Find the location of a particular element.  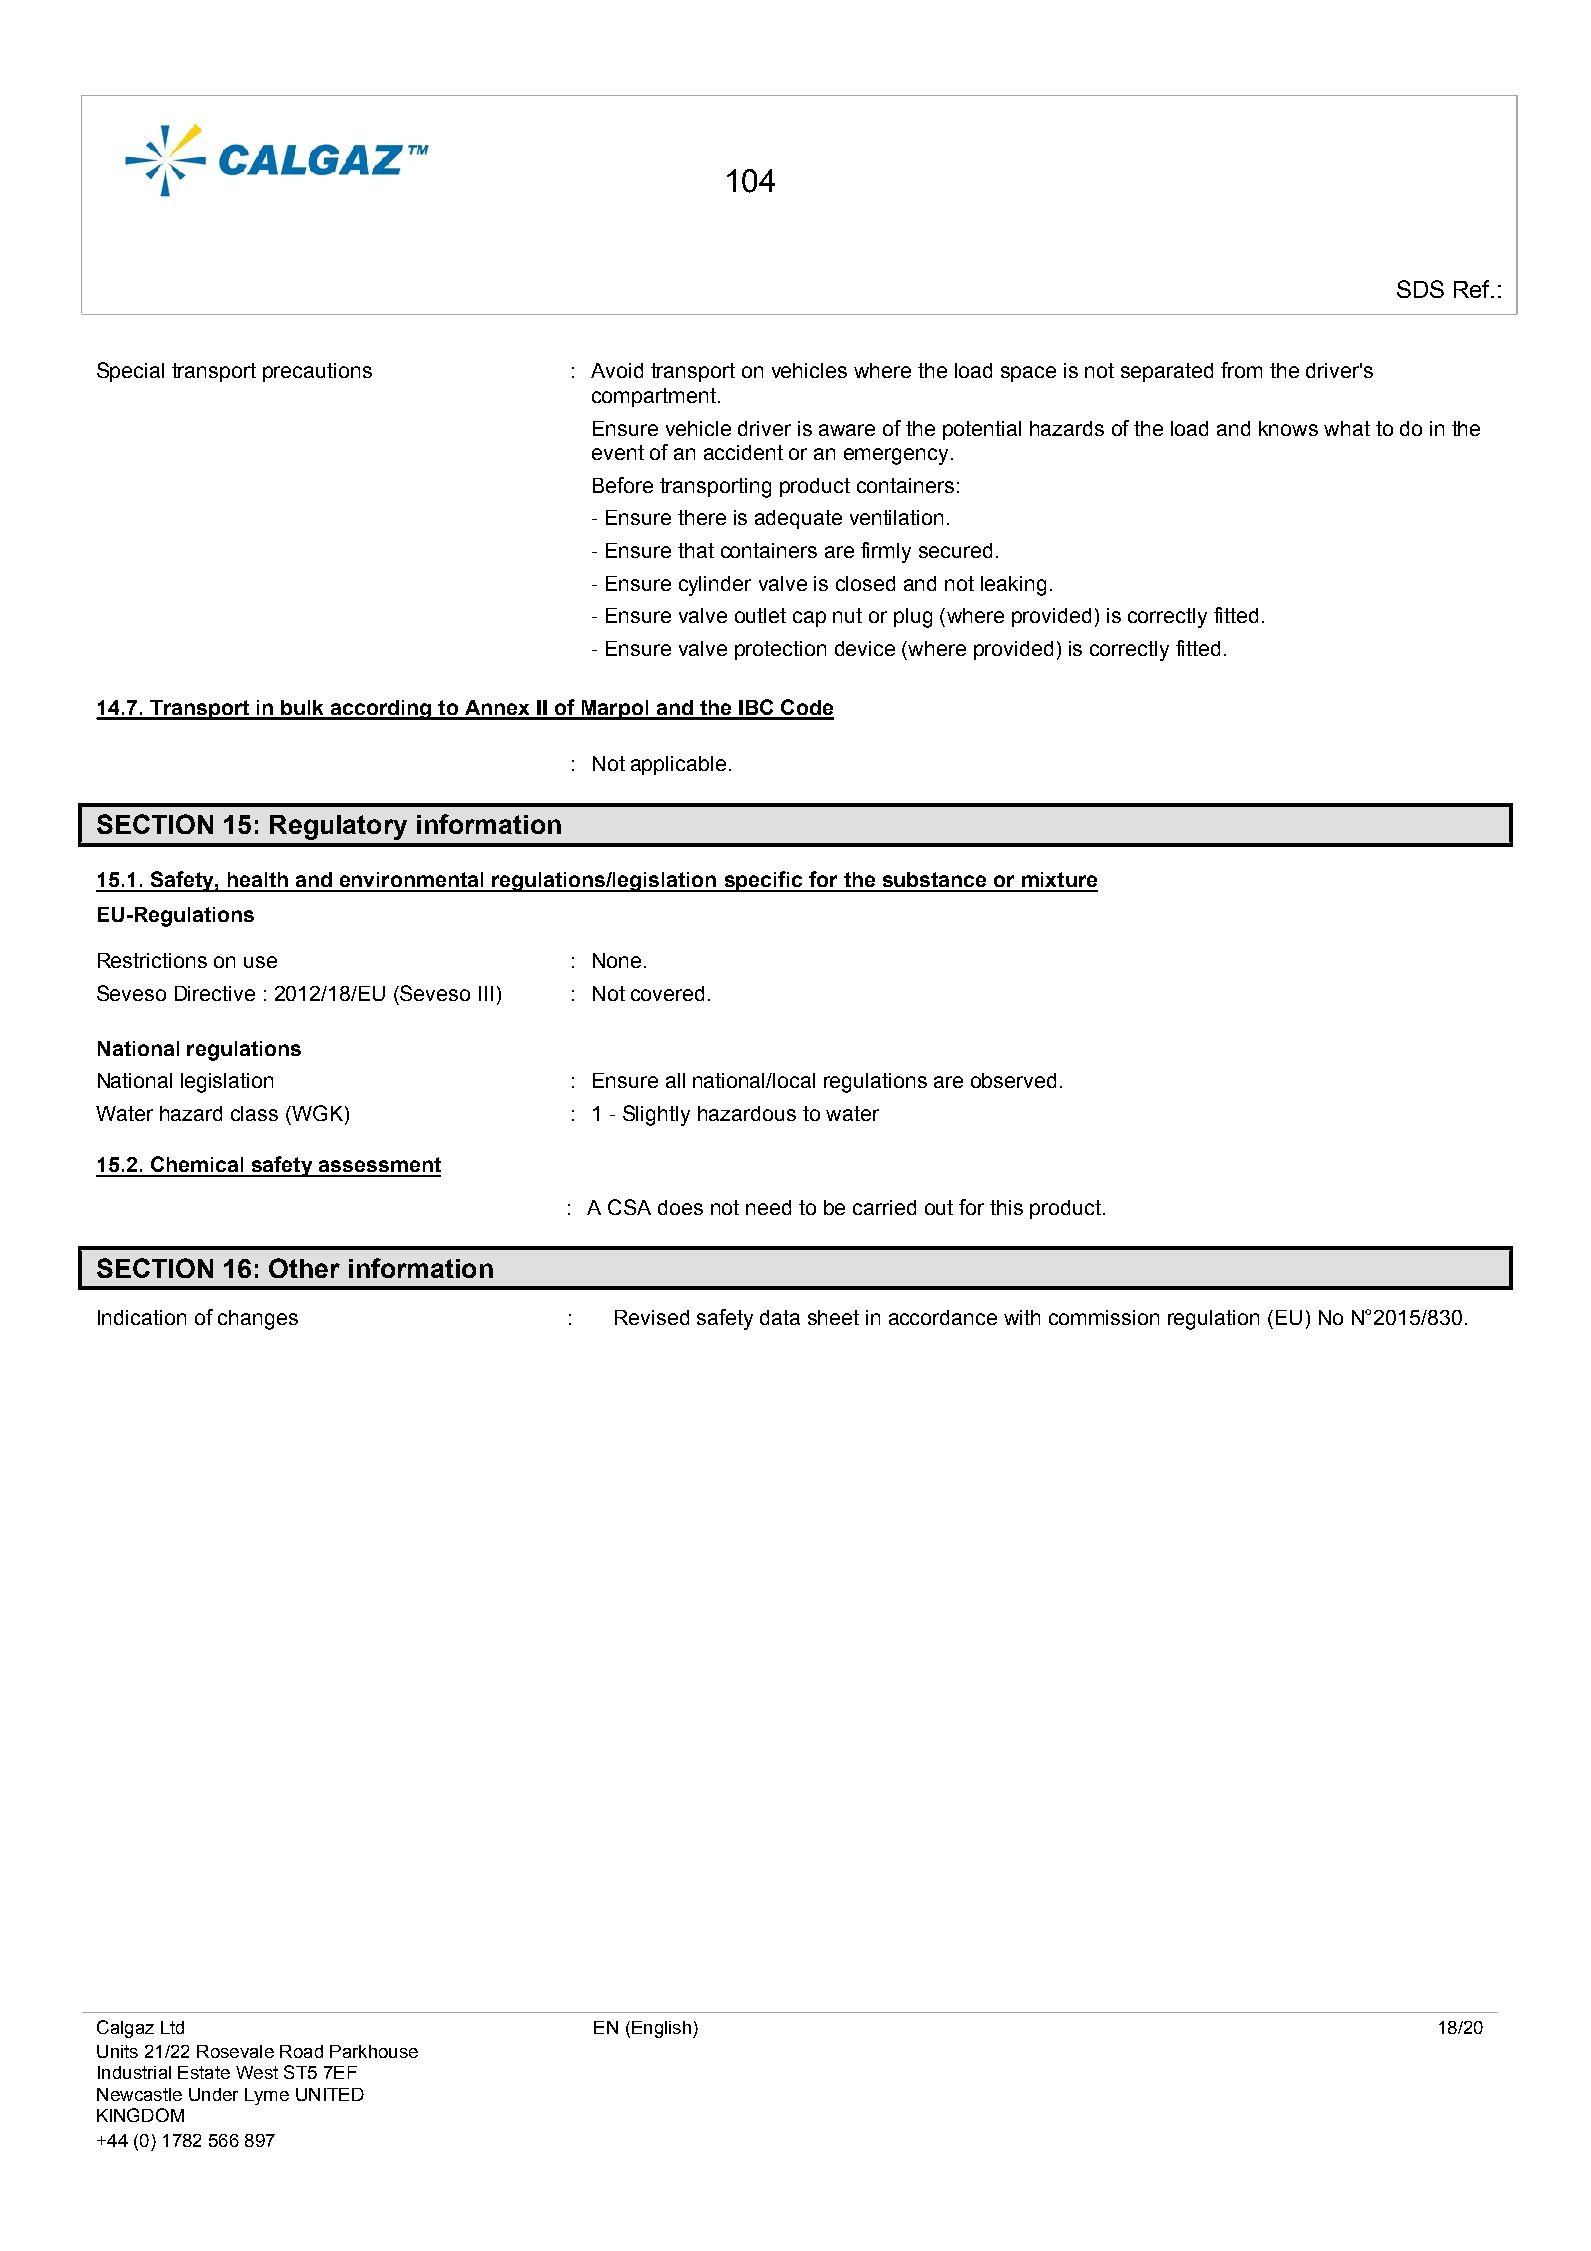

from is located at coordinates (1241, 370).
